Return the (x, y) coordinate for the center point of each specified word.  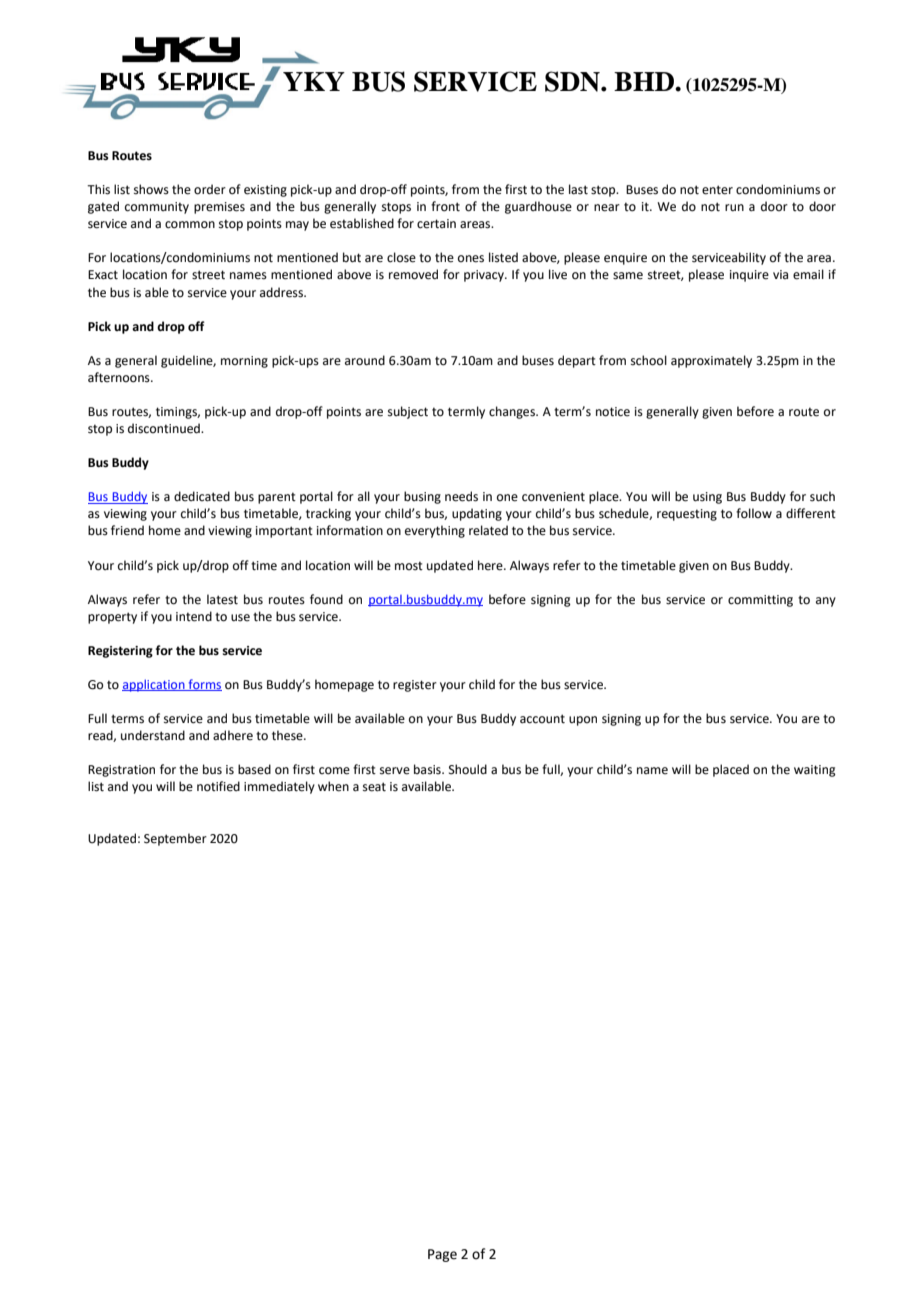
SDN (573, 81)
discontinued (165, 428)
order (210, 189)
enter (717, 190)
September (175, 839)
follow (754, 513)
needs (461, 496)
